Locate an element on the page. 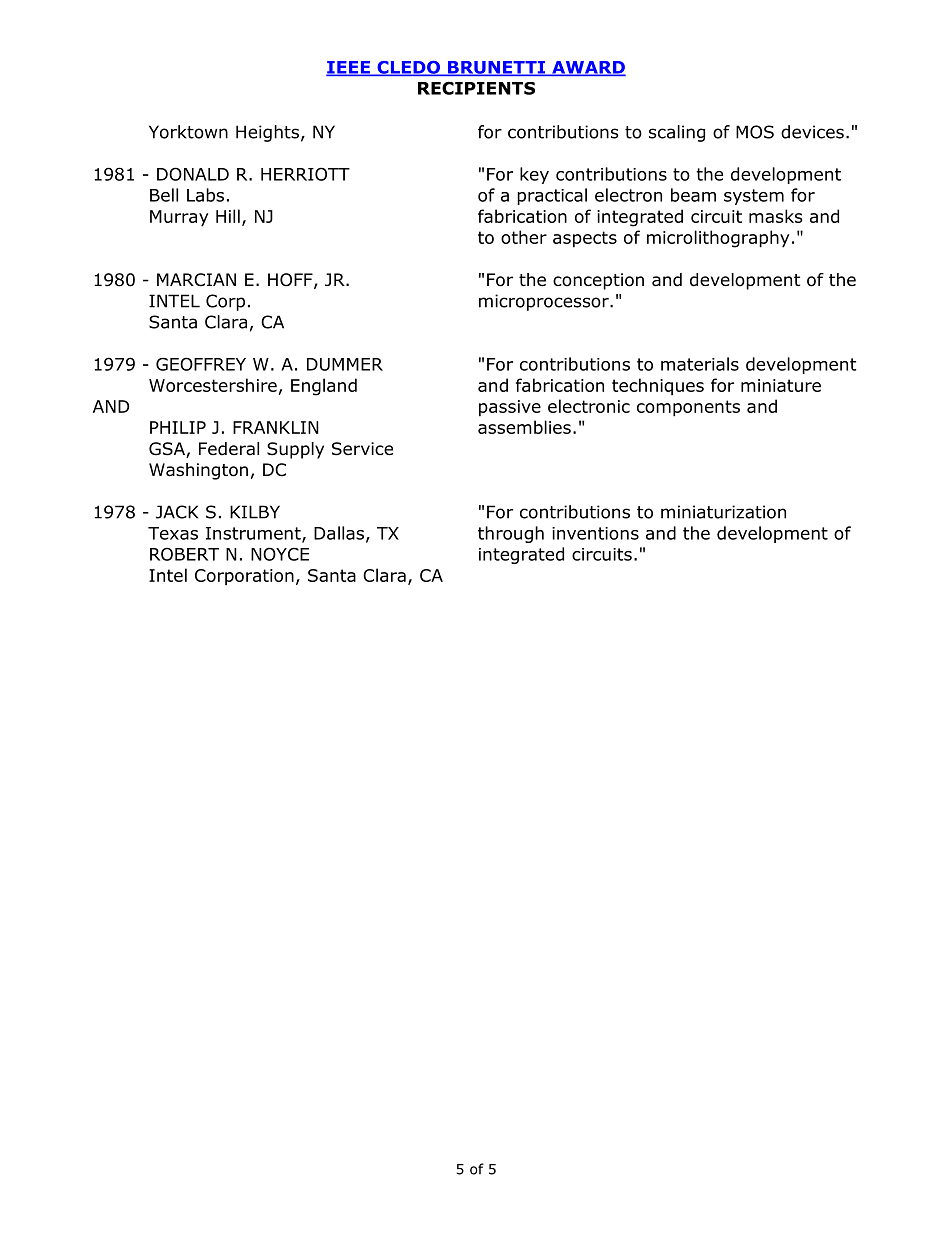 This image has width=952, height=1233. components is located at coordinates (688, 408).
